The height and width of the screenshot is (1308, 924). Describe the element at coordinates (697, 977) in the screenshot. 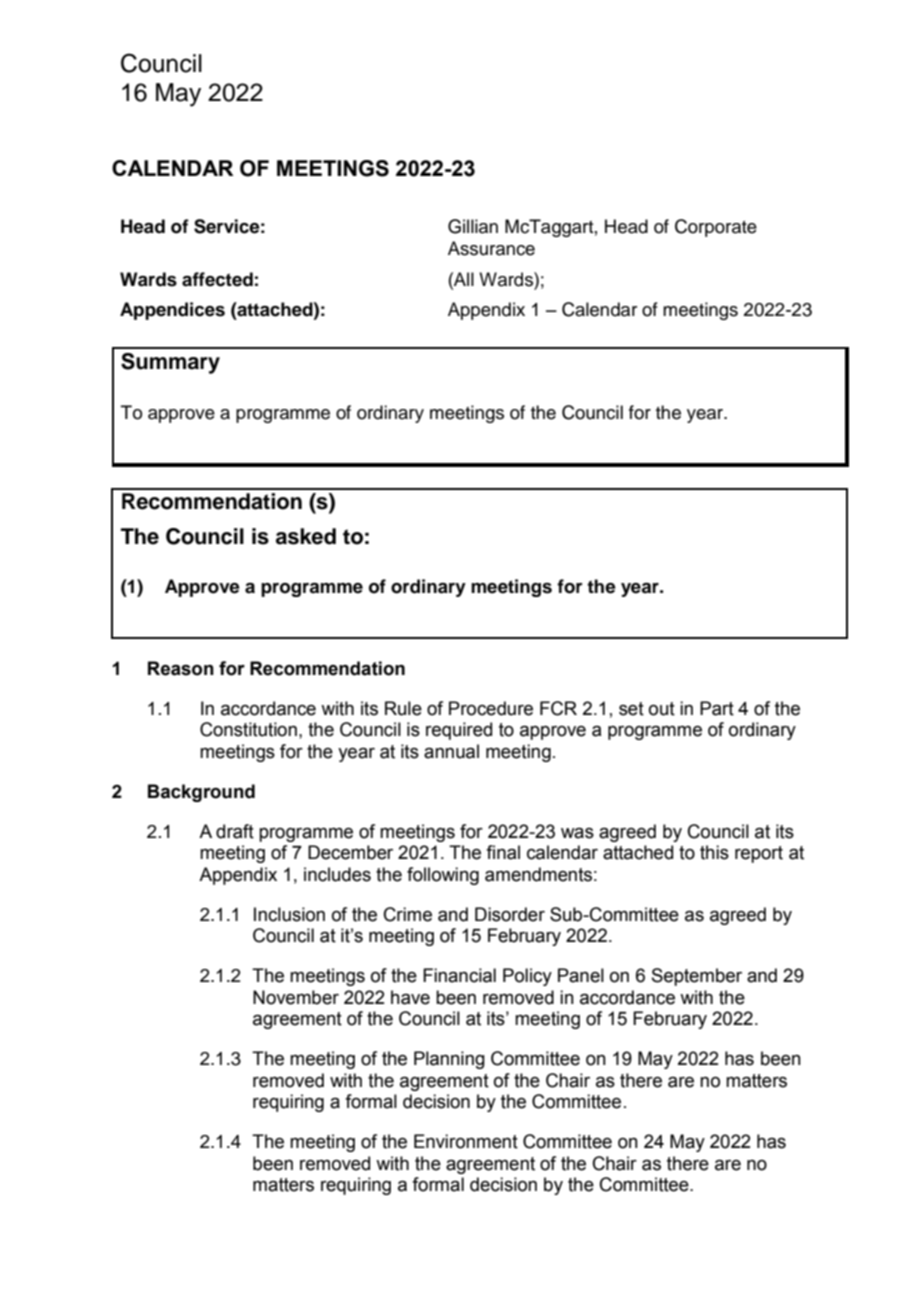

I see `September` at that location.
